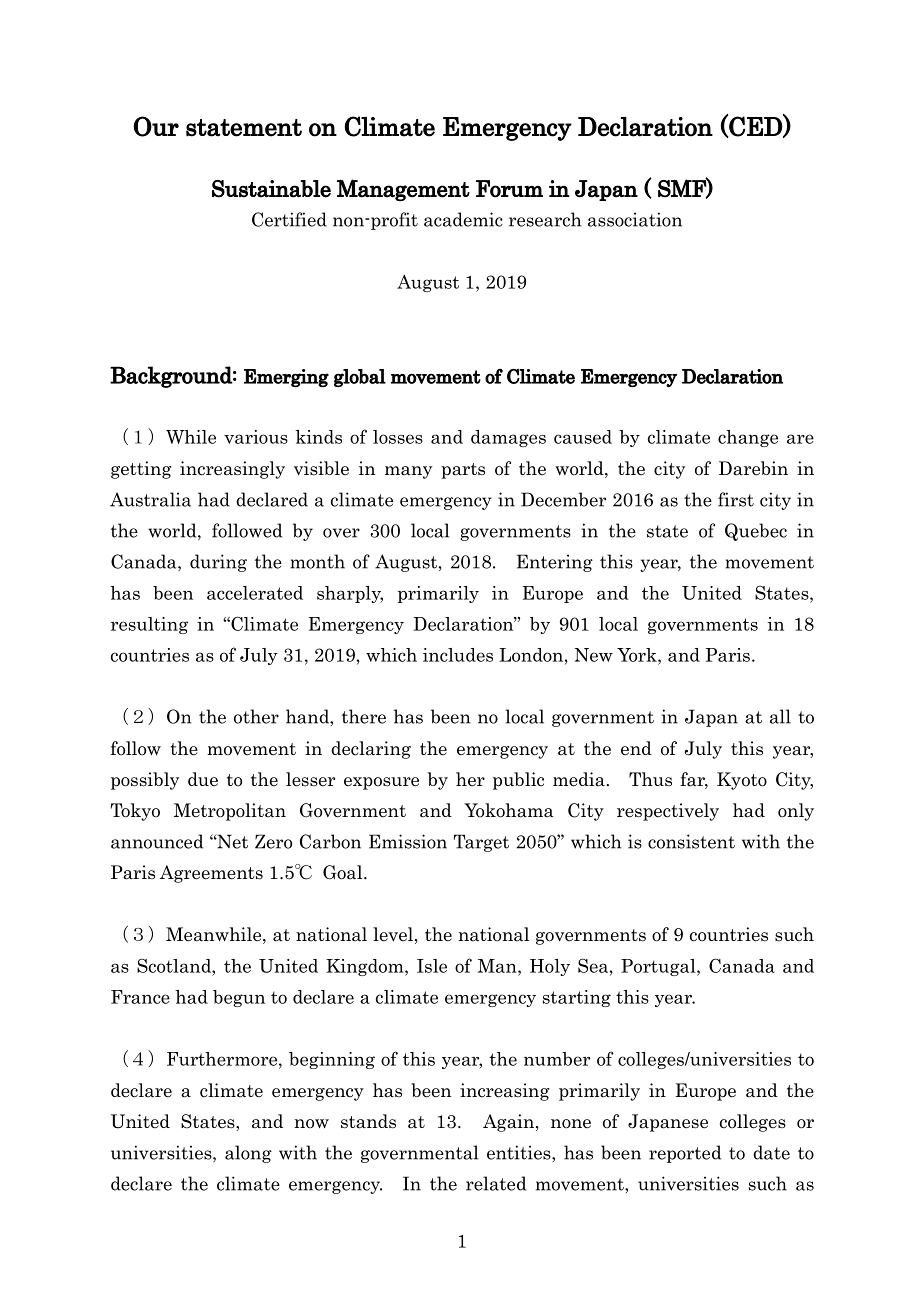  Describe the element at coordinates (211, 874) in the screenshot. I see `Agreements` at that location.
